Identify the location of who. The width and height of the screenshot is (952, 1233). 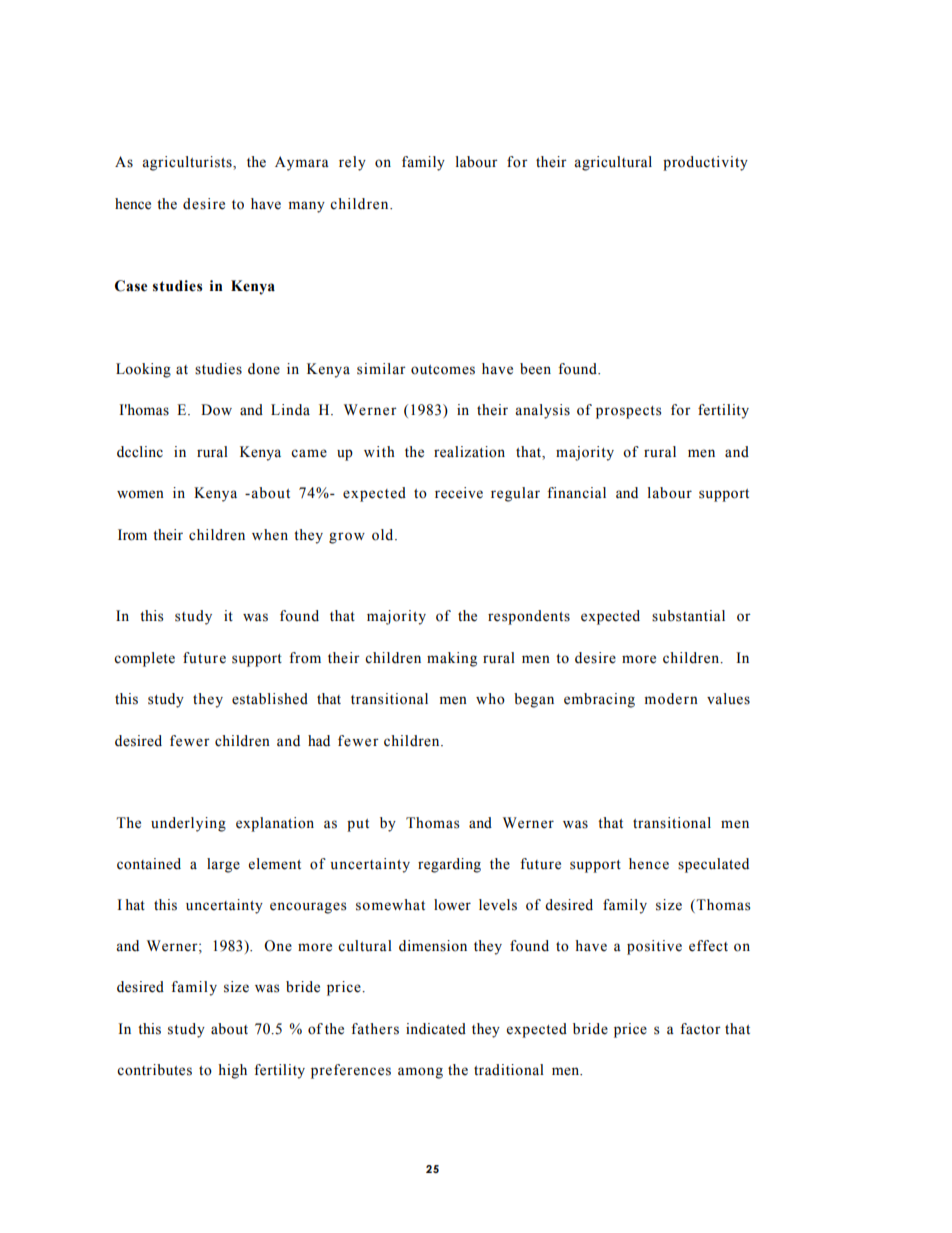
(490, 699).
